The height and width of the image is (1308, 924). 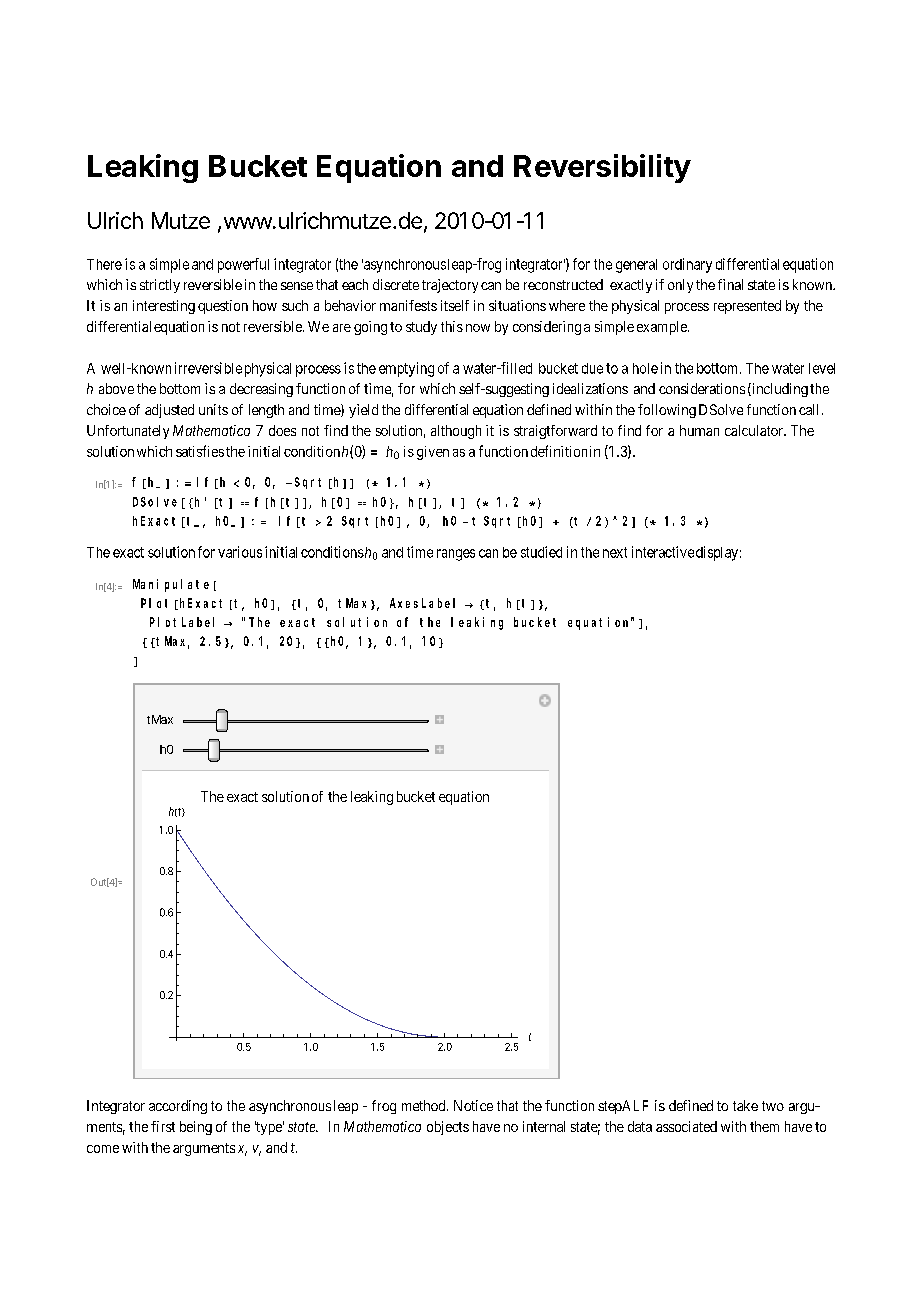 What do you see at coordinates (456, 555) in the image?
I see `ranges` at bounding box center [456, 555].
